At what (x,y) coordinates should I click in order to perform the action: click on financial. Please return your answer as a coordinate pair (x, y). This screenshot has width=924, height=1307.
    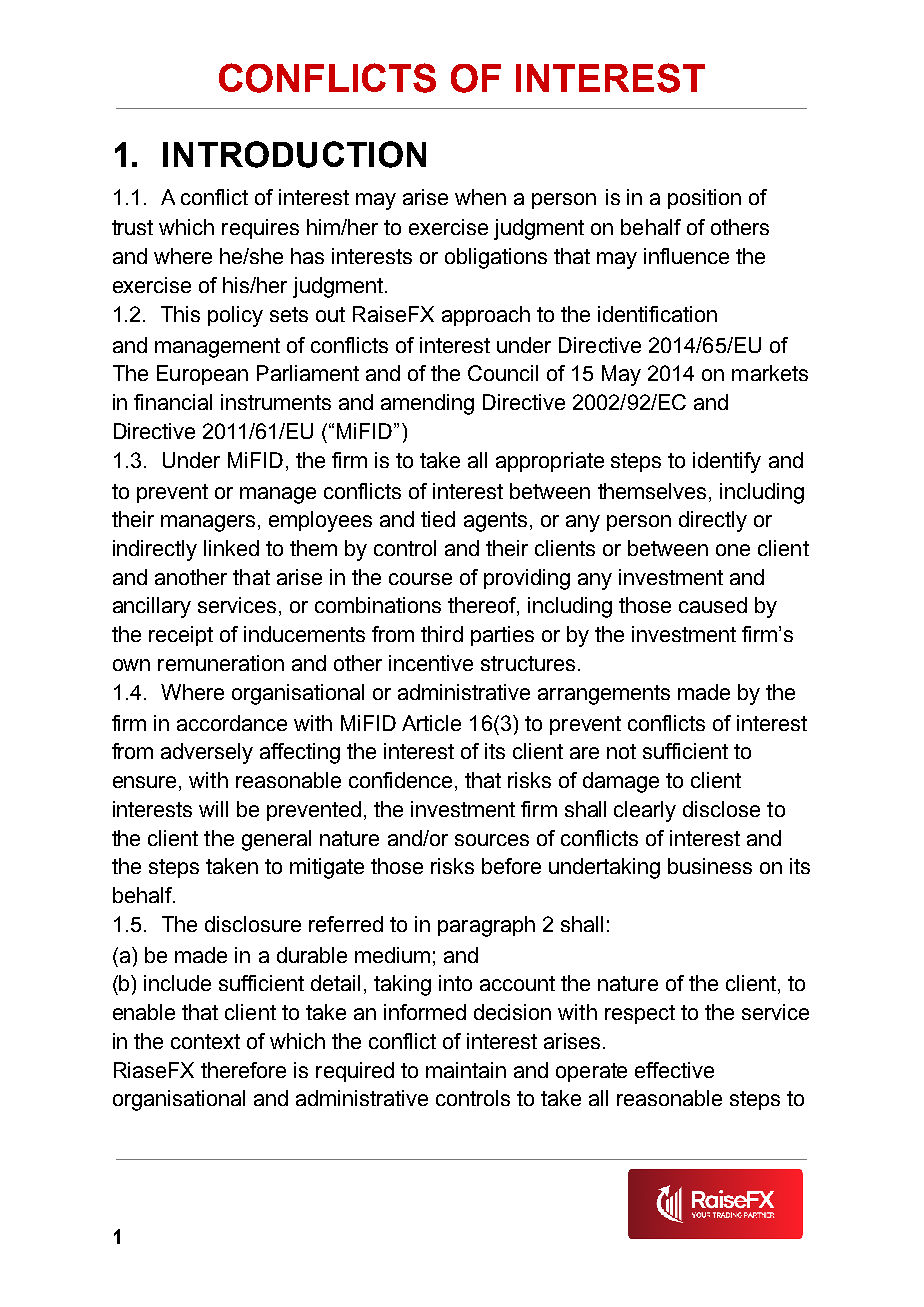
    Looking at the image, I should click on (173, 402).
